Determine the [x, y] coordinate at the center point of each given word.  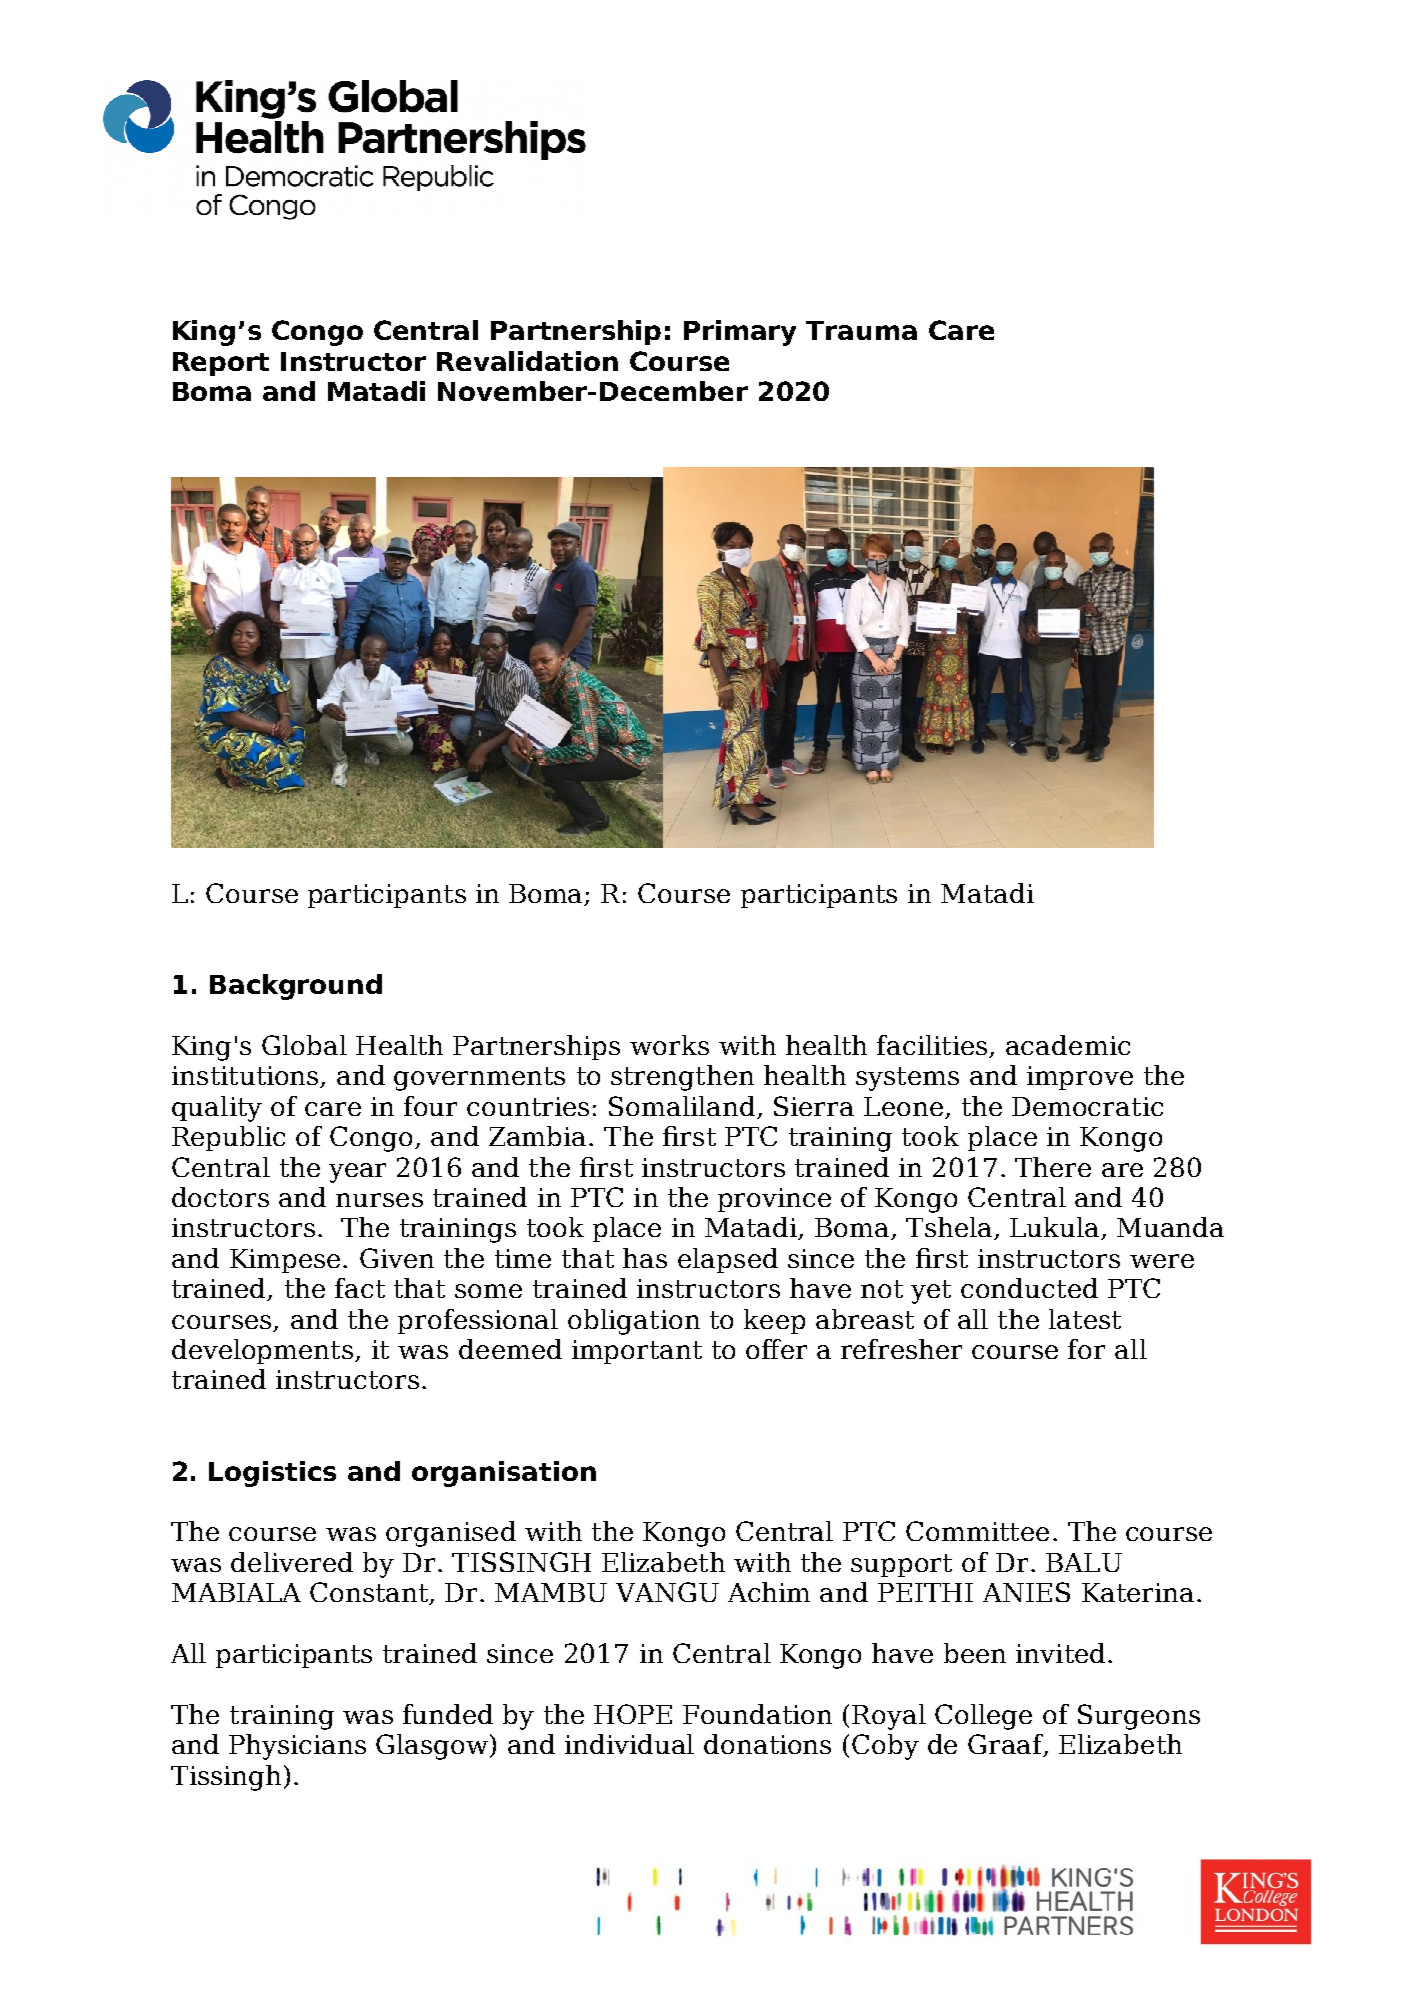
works [669, 1045]
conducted [1029, 1288]
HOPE [633, 1714]
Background [296, 987]
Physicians [297, 1747]
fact [360, 1288]
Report [221, 364]
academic [1068, 1045]
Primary [740, 333]
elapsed [728, 1260]
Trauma [861, 330]
